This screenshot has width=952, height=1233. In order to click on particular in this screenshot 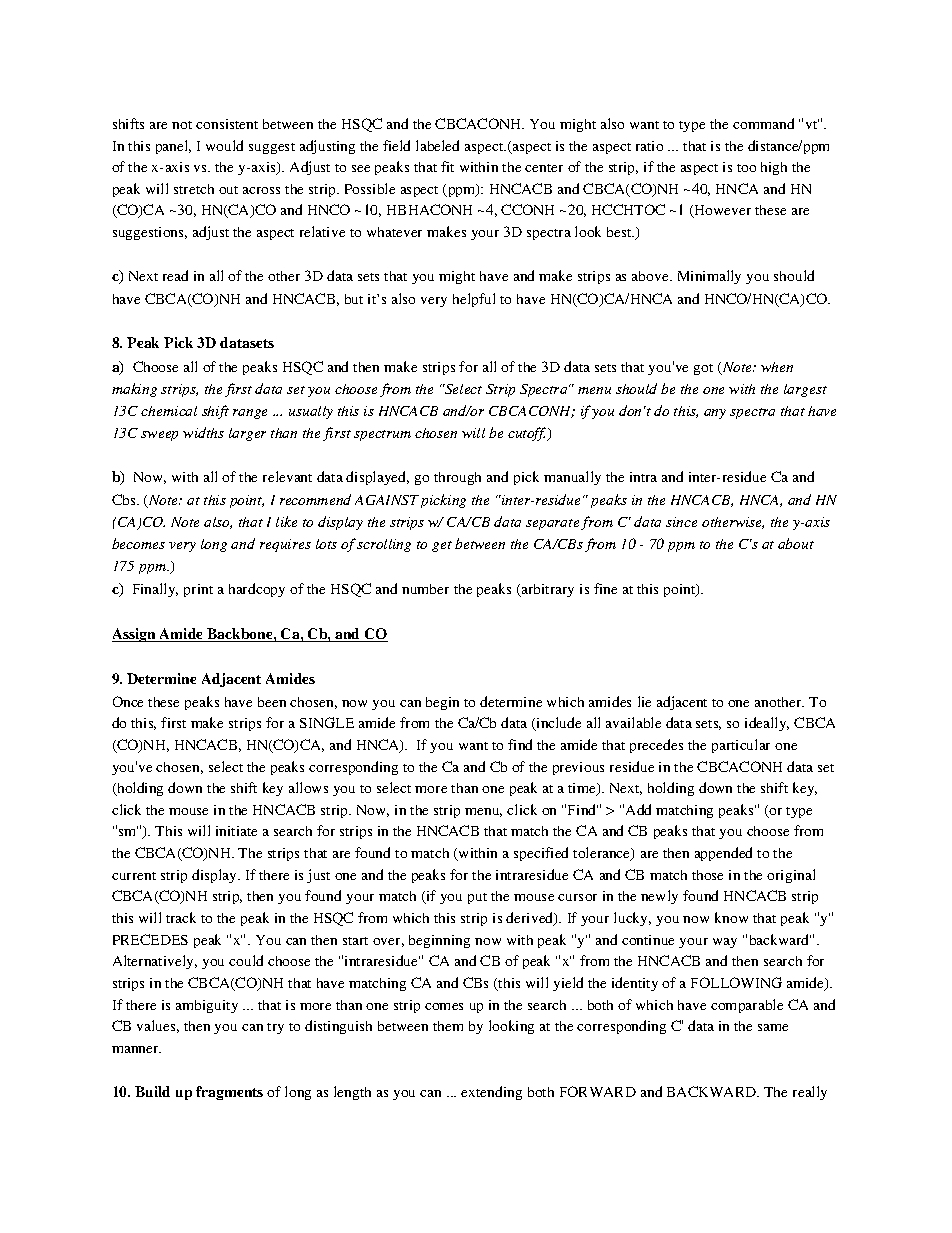, I will do `click(741, 746)`.
